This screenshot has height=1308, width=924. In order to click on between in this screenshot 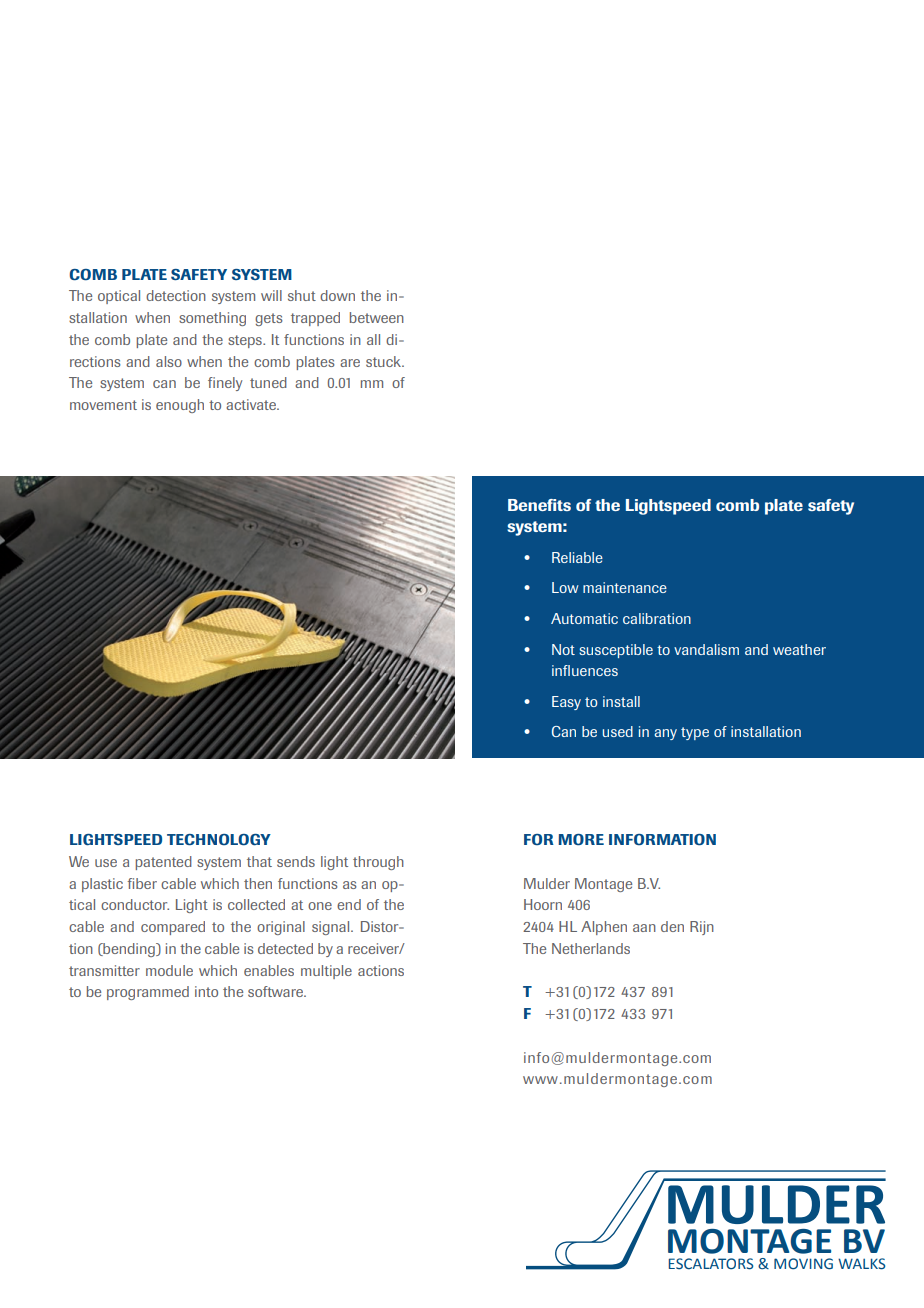, I will do `click(377, 317)`.
